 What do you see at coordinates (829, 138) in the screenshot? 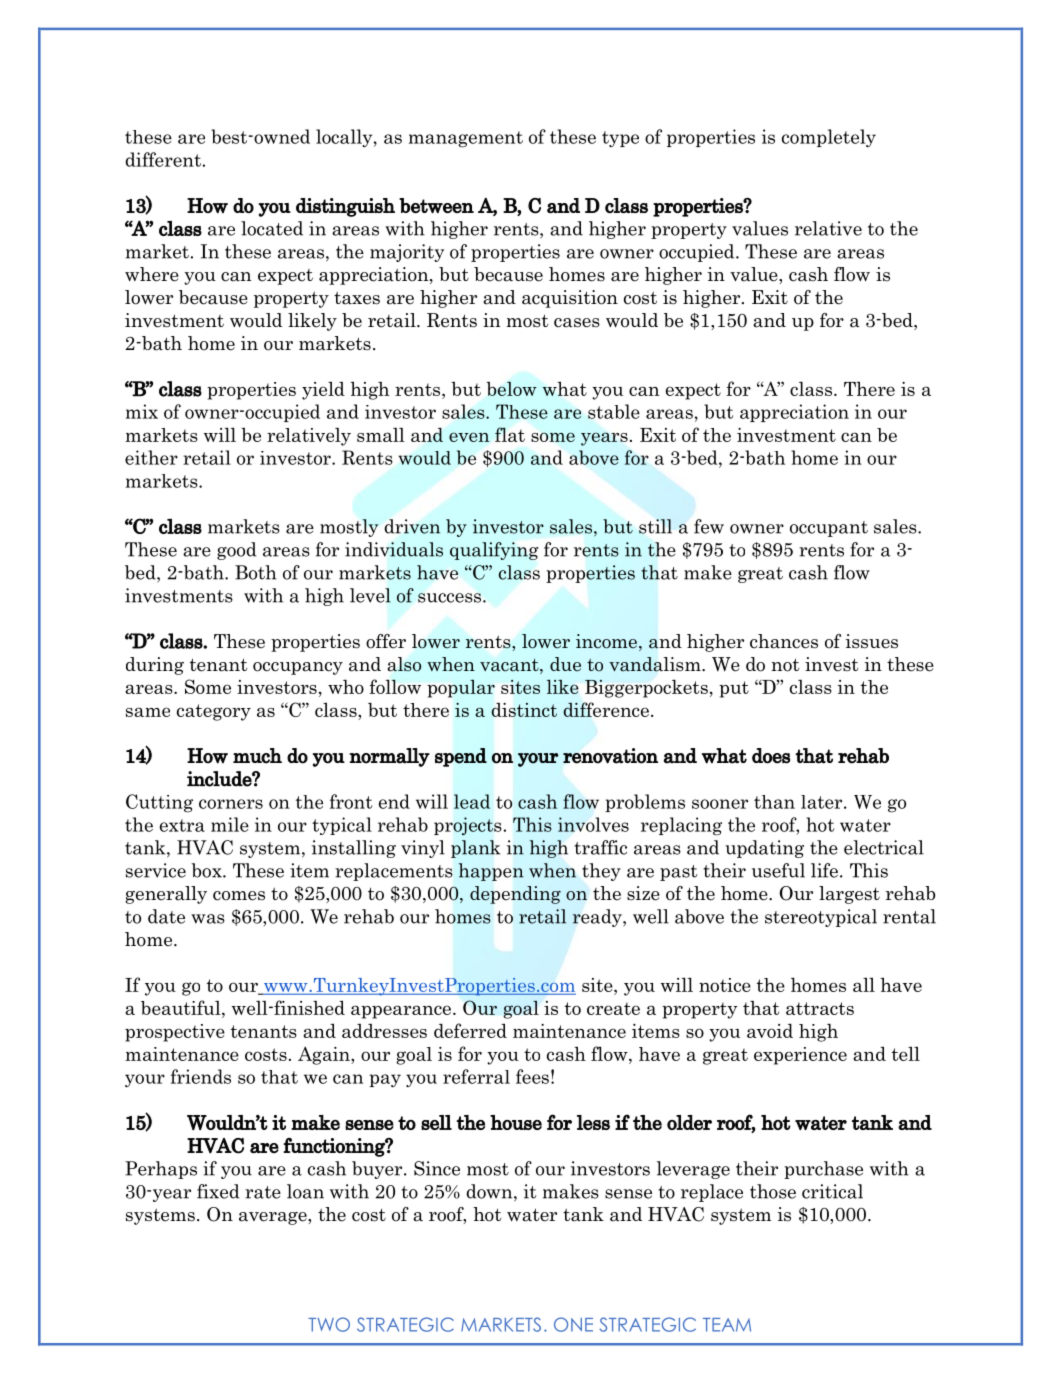
I see `completely` at bounding box center [829, 138].
